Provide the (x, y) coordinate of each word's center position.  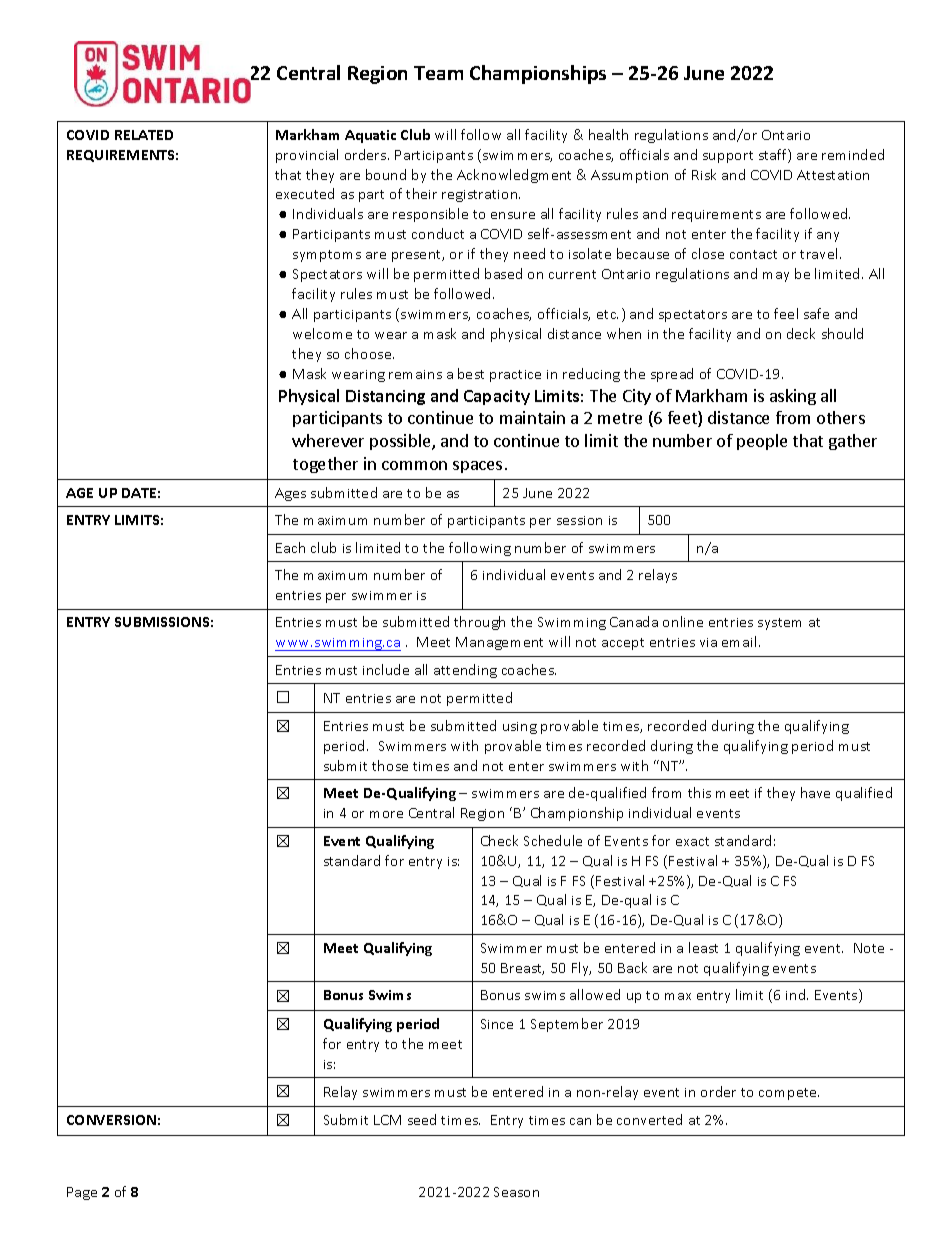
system (779, 624)
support (728, 157)
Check (499, 840)
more (386, 814)
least (703, 947)
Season (516, 1192)
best (471, 373)
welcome (322, 333)
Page (82, 1193)
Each (290, 547)
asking (793, 397)
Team (438, 73)
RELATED (144, 135)
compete (789, 1094)
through (479, 623)
